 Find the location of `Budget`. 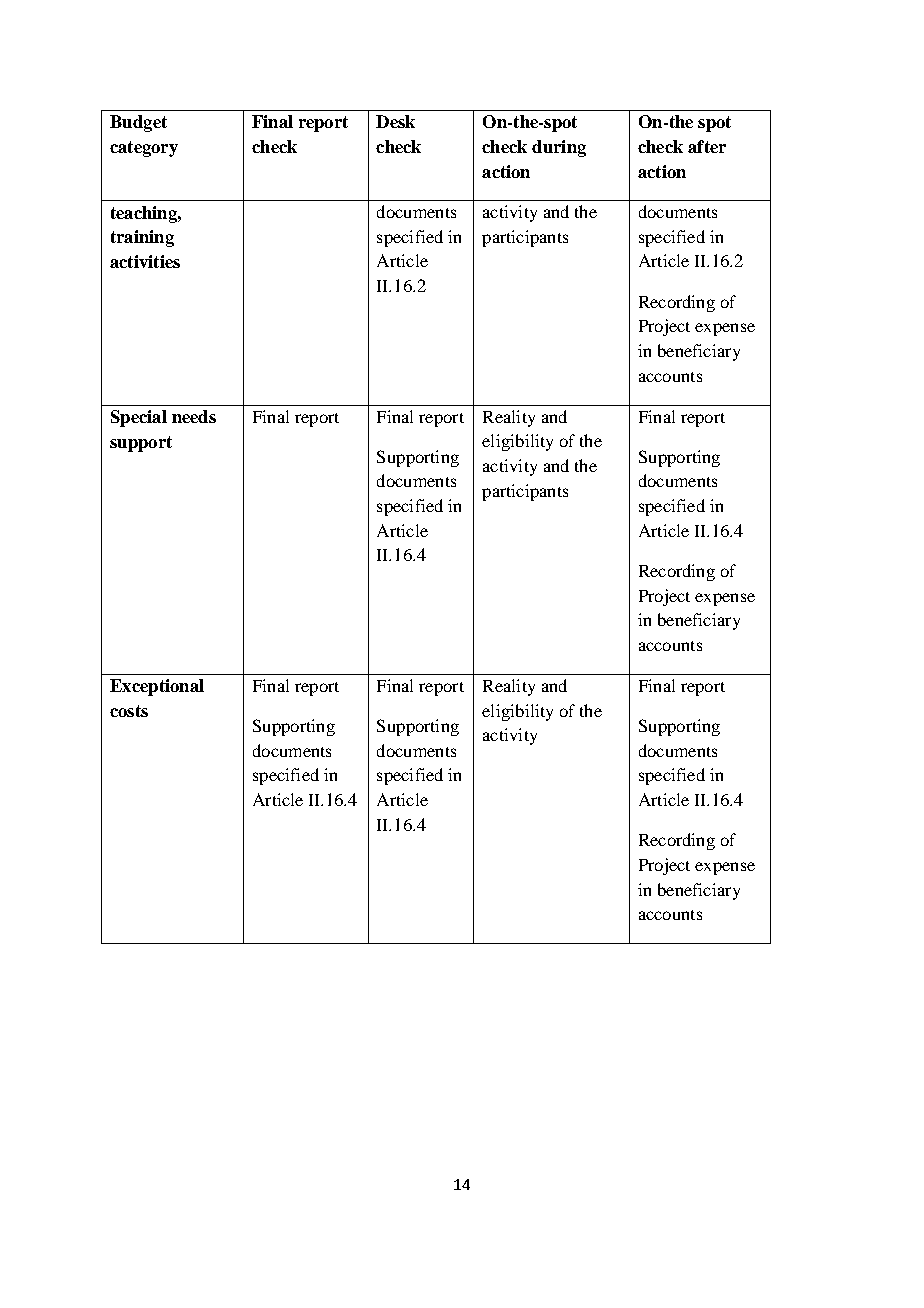

Budget is located at coordinates (138, 123).
